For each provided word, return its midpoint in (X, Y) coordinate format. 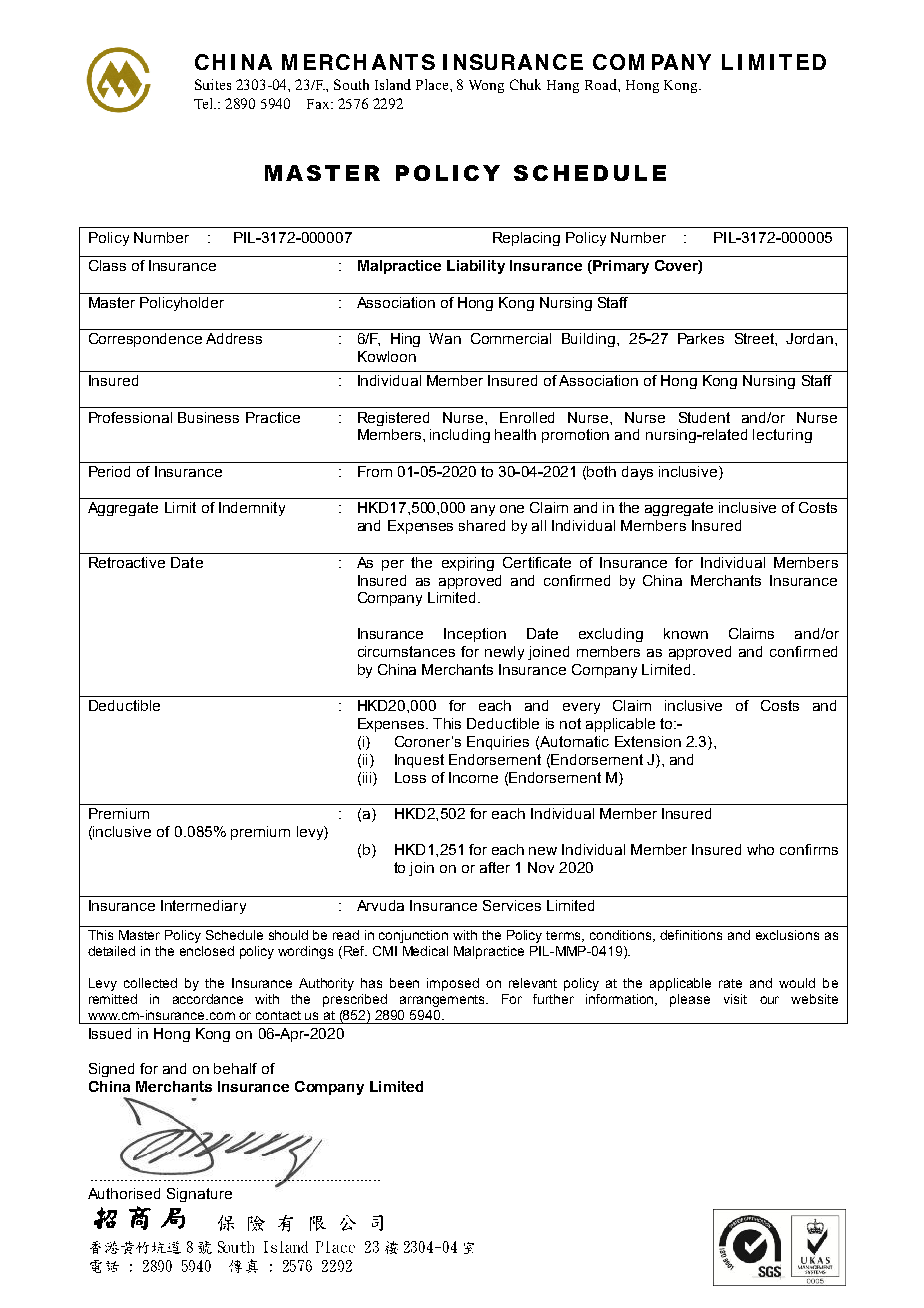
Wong (486, 86)
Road (602, 84)
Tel (205, 103)
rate (730, 983)
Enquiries (498, 743)
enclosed (207, 951)
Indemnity (252, 509)
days (637, 473)
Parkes (701, 338)
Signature (199, 1195)
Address (234, 338)
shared (482, 525)
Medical (425, 951)
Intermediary (203, 907)
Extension (648, 741)
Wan (445, 338)
